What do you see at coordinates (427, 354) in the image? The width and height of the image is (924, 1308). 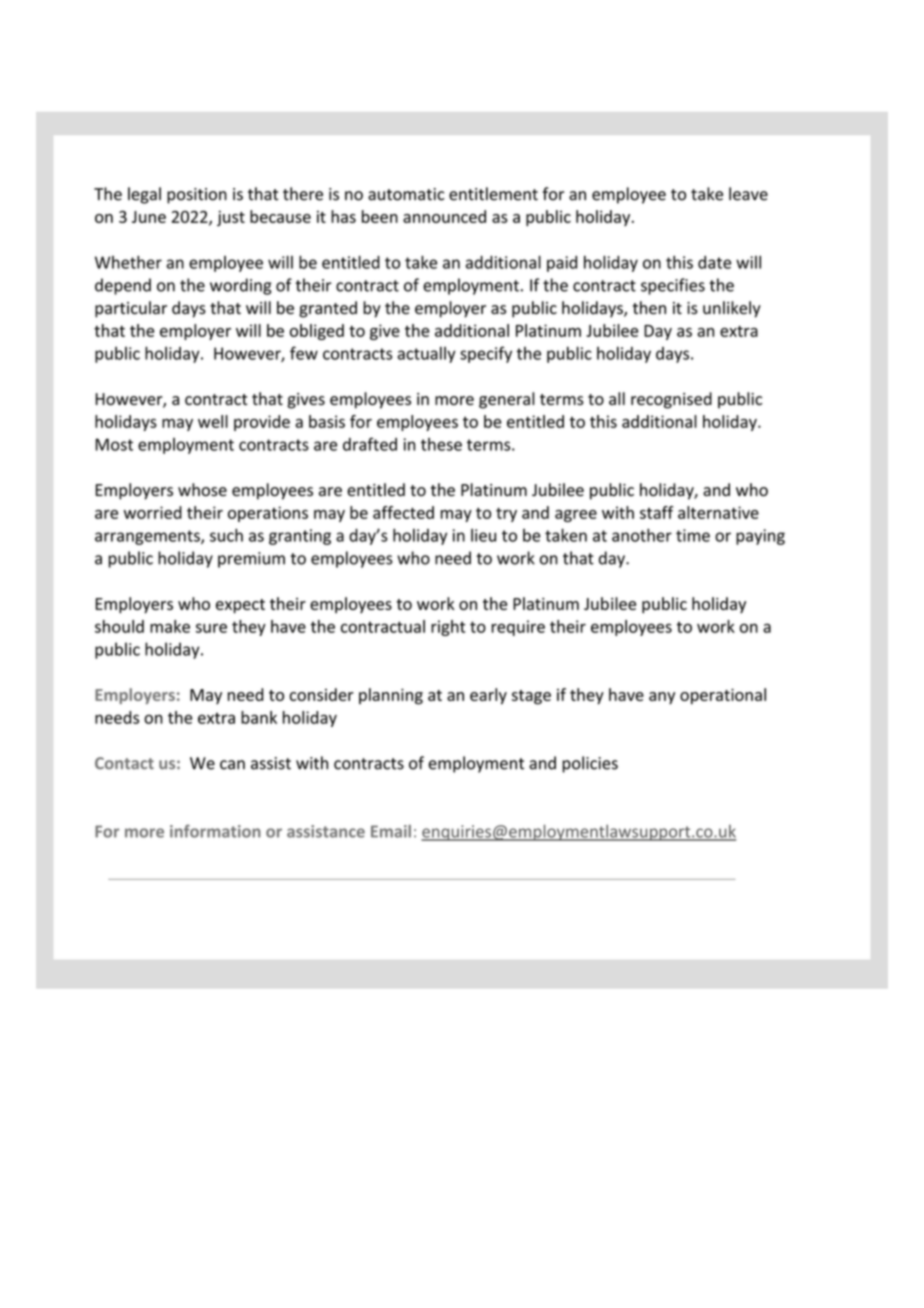 I see `actually` at bounding box center [427, 354].
